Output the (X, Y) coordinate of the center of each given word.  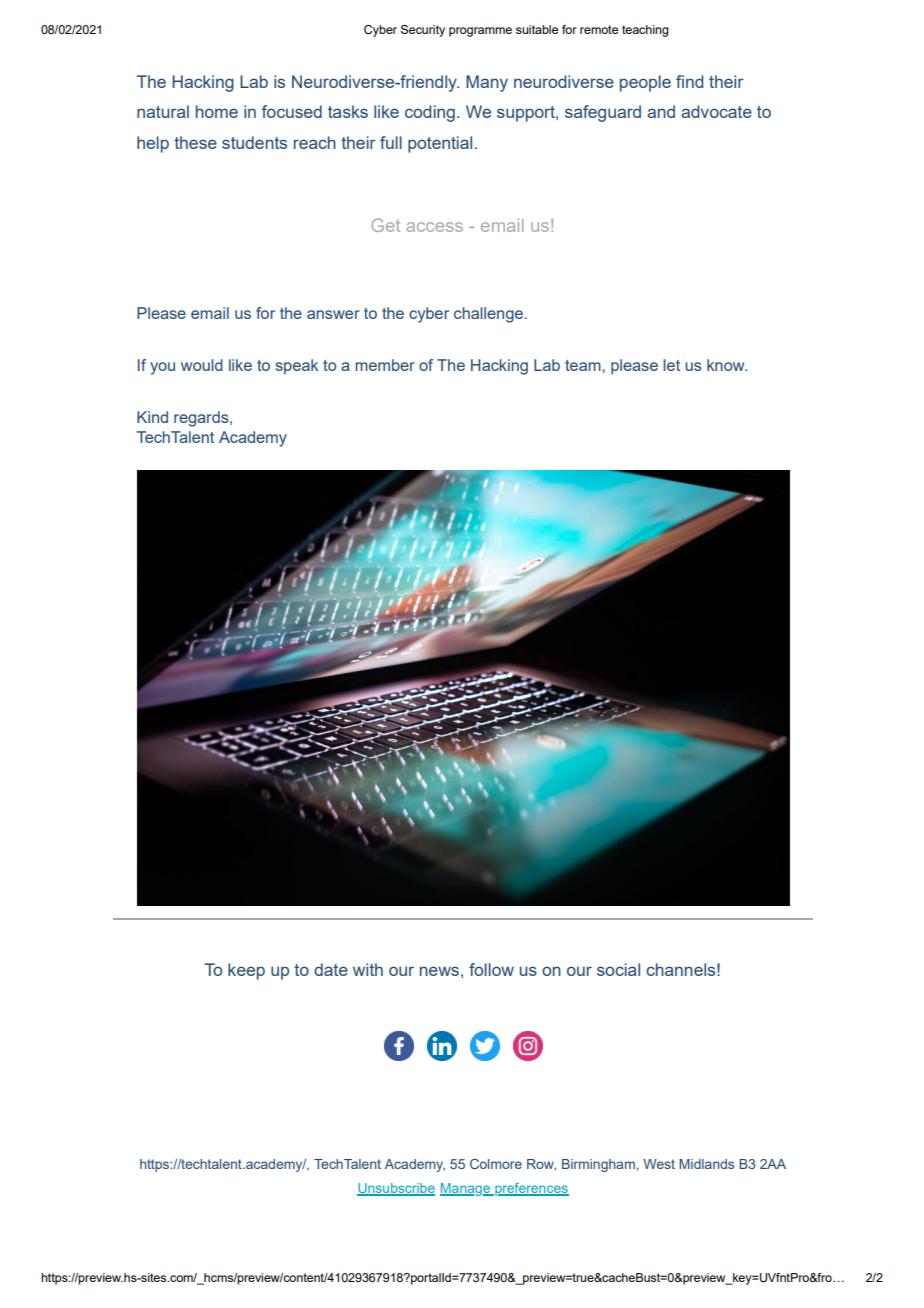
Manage (466, 1189)
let (671, 365)
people (645, 83)
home (217, 111)
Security (423, 31)
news (439, 971)
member (385, 365)
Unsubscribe (396, 1189)
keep (246, 971)
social (618, 969)
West (659, 1164)
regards (202, 419)
